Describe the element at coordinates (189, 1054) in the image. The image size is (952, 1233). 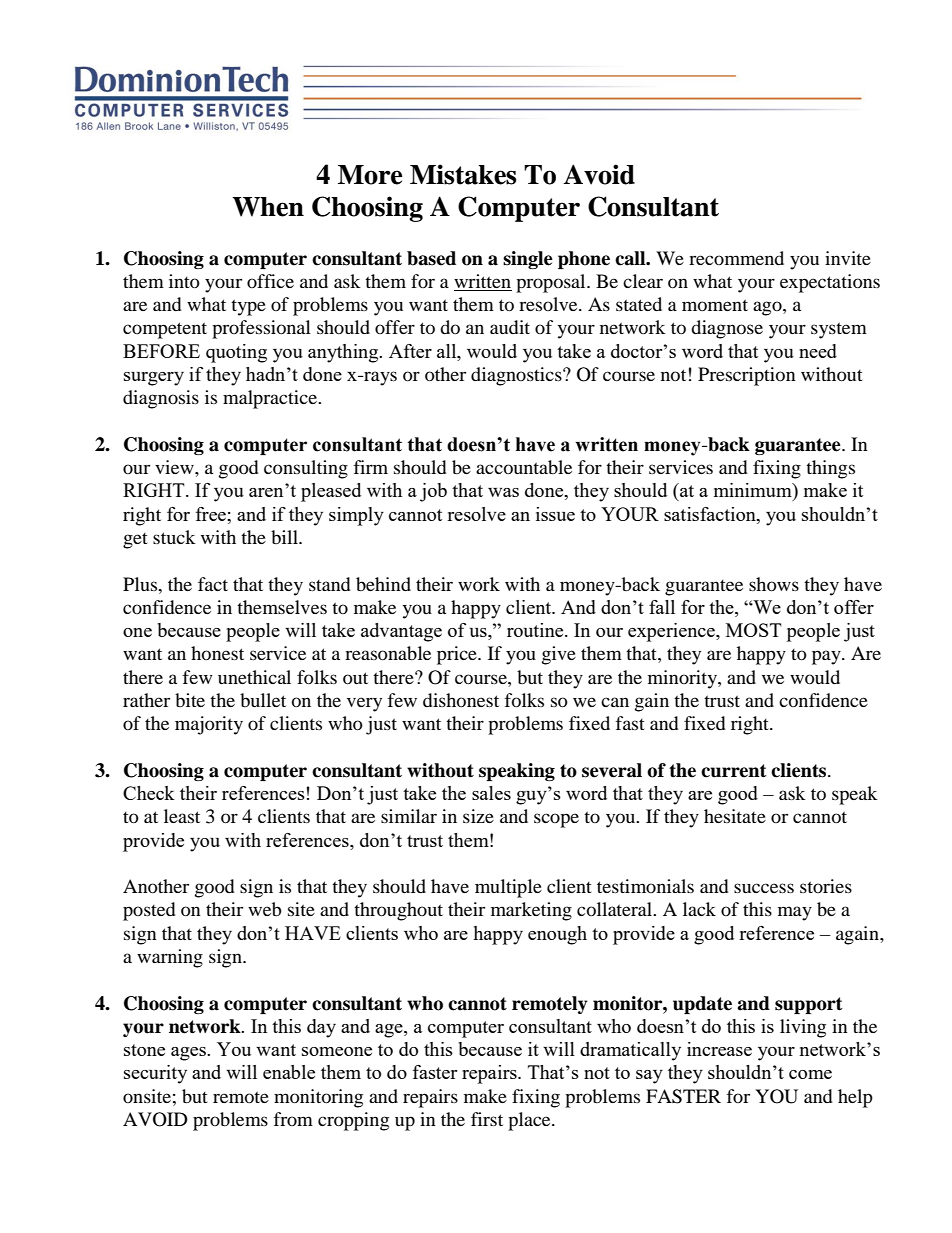
I see `ages` at that location.
